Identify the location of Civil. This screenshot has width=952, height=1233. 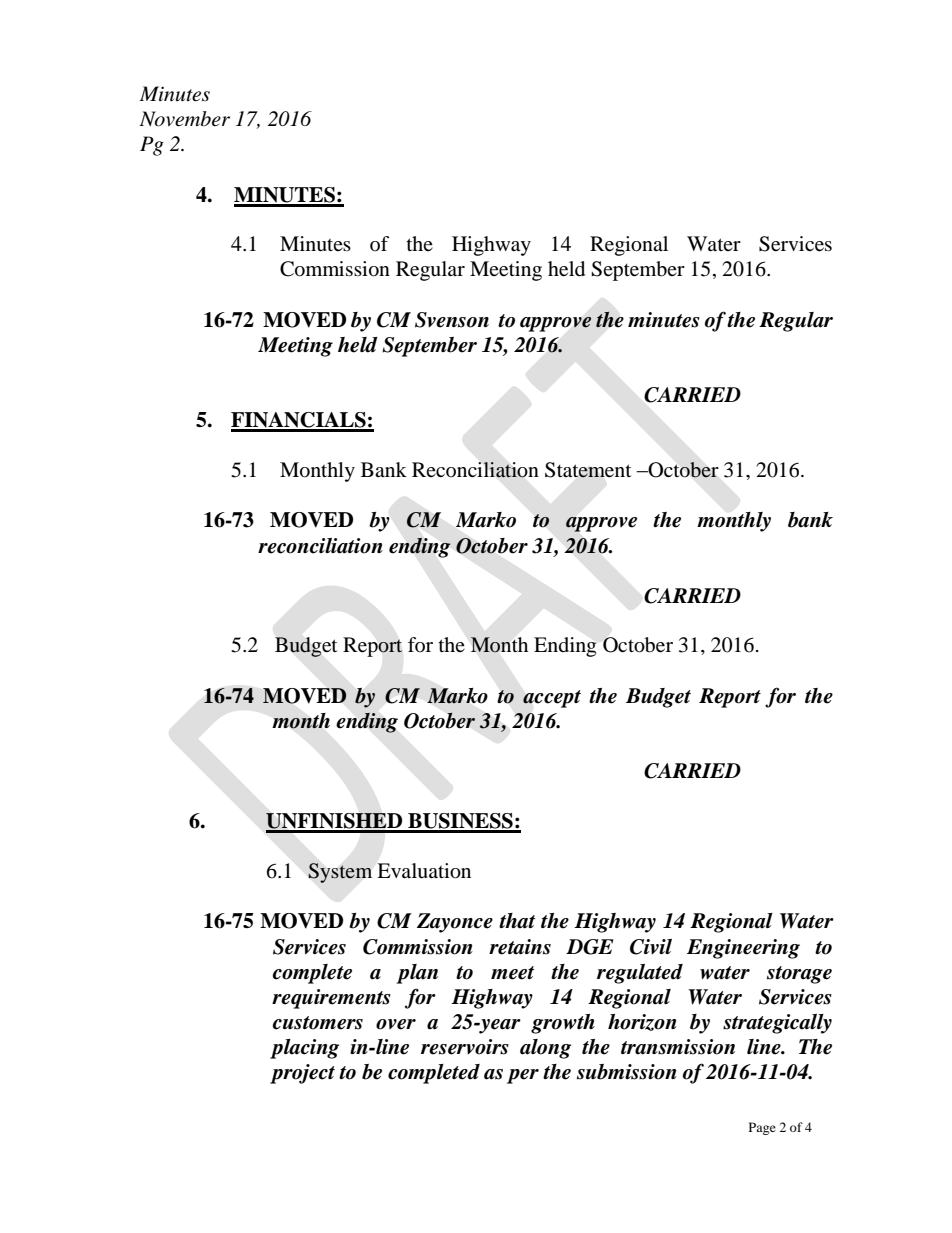
(651, 947).
